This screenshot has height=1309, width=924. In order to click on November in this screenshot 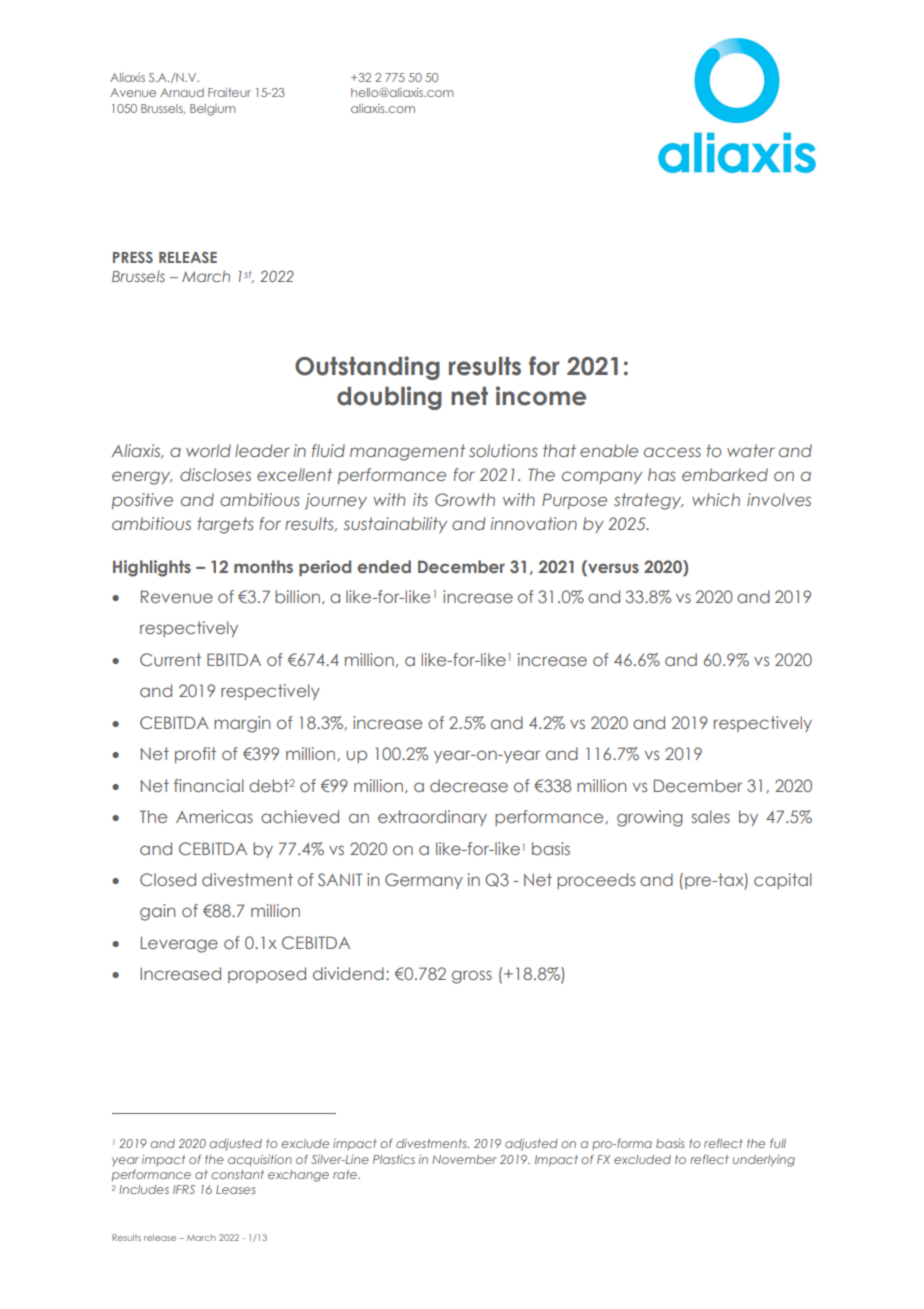, I will do `click(464, 1159)`.
